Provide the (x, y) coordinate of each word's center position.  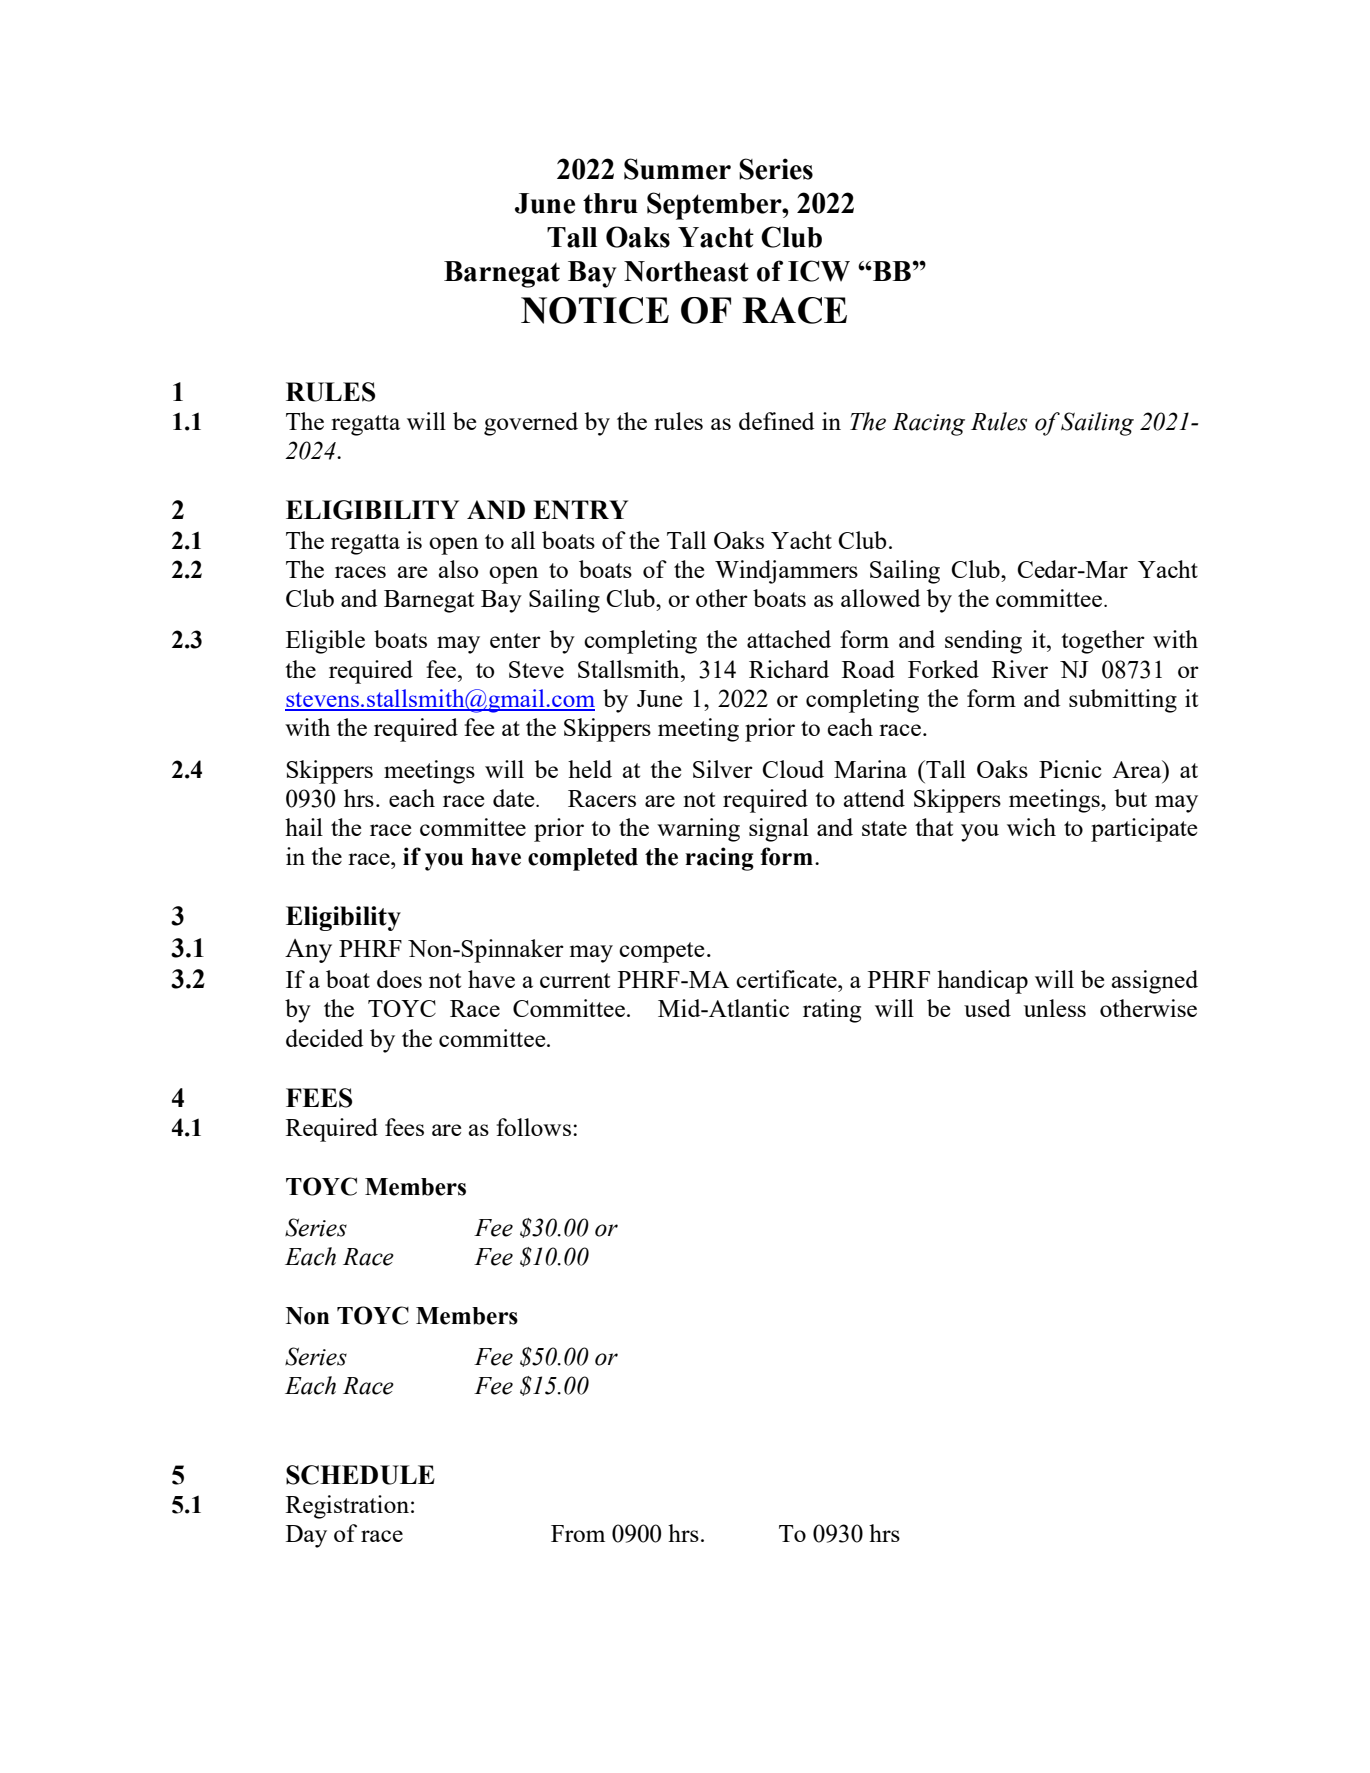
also (458, 569)
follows (535, 1127)
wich (1031, 827)
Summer (677, 169)
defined (776, 421)
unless (1055, 1008)
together (1103, 642)
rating (832, 1011)
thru (610, 203)
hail (304, 827)
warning (698, 830)
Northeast (686, 271)
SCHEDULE (360, 1475)
